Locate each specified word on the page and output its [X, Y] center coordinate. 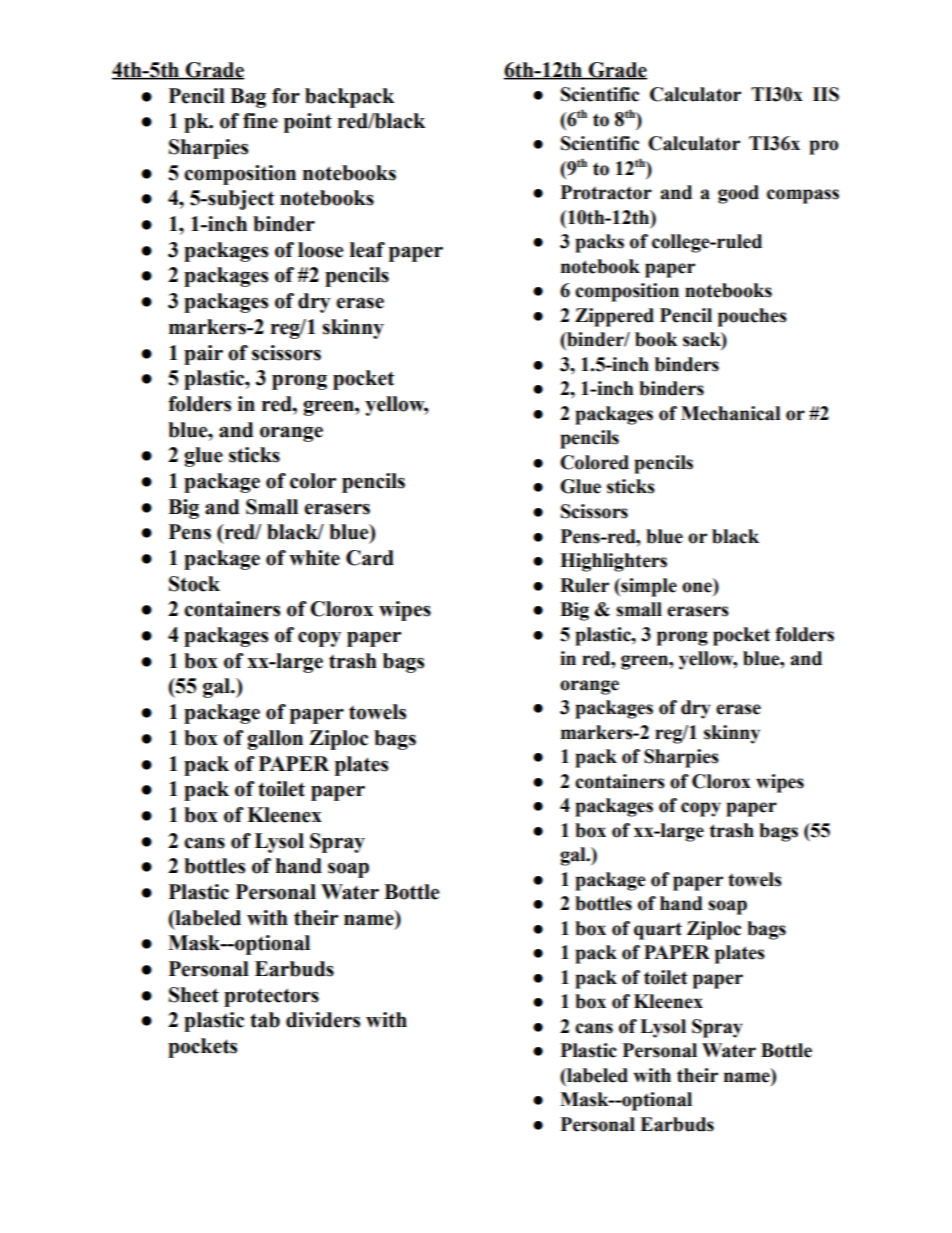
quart [658, 931]
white [314, 558]
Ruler [584, 585]
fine [260, 121]
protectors [271, 997]
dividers [323, 1020]
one [698, 586]
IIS [826, 94]
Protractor [606, 192]
